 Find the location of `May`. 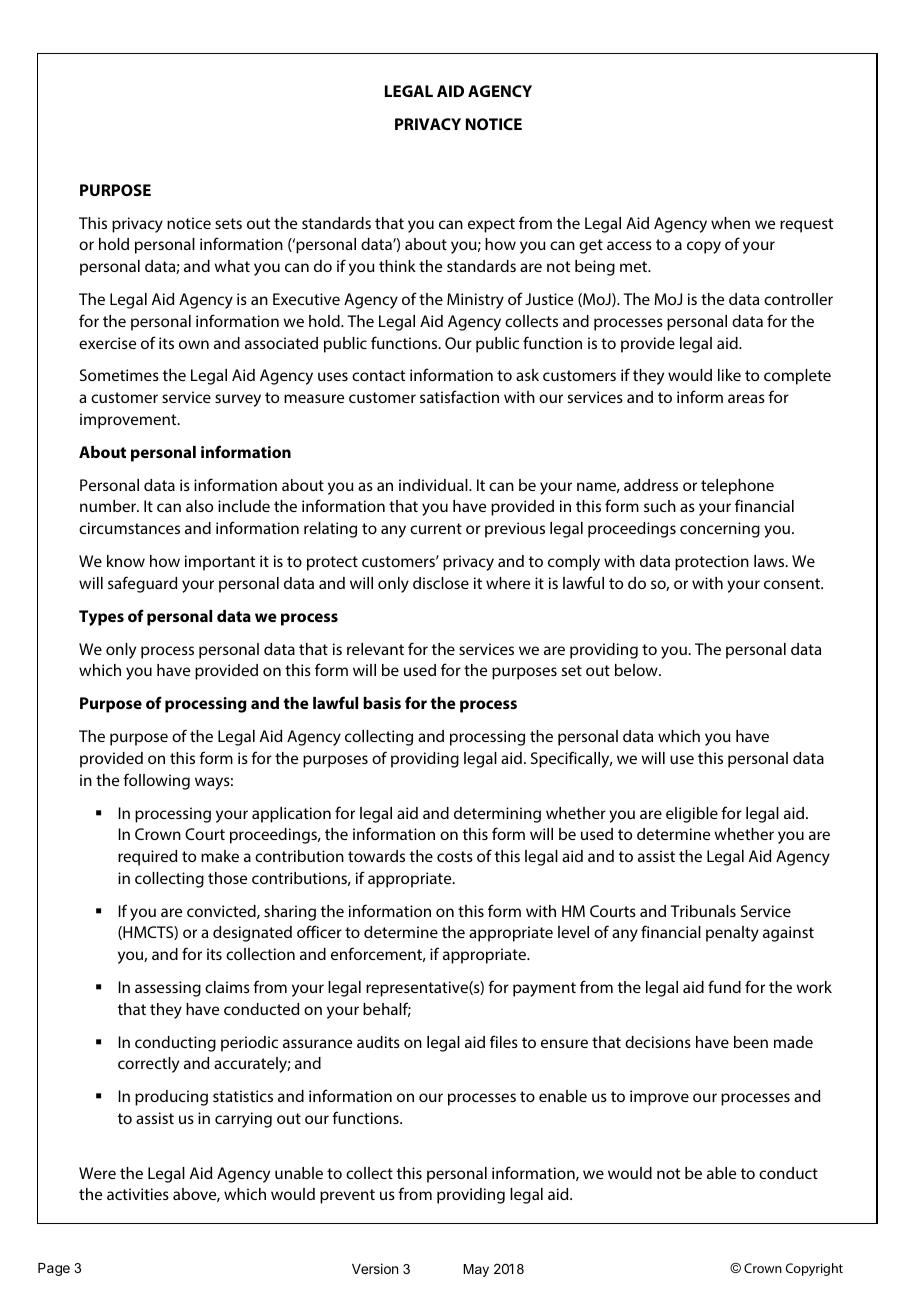

May is located at coordinates (476, 1270).
